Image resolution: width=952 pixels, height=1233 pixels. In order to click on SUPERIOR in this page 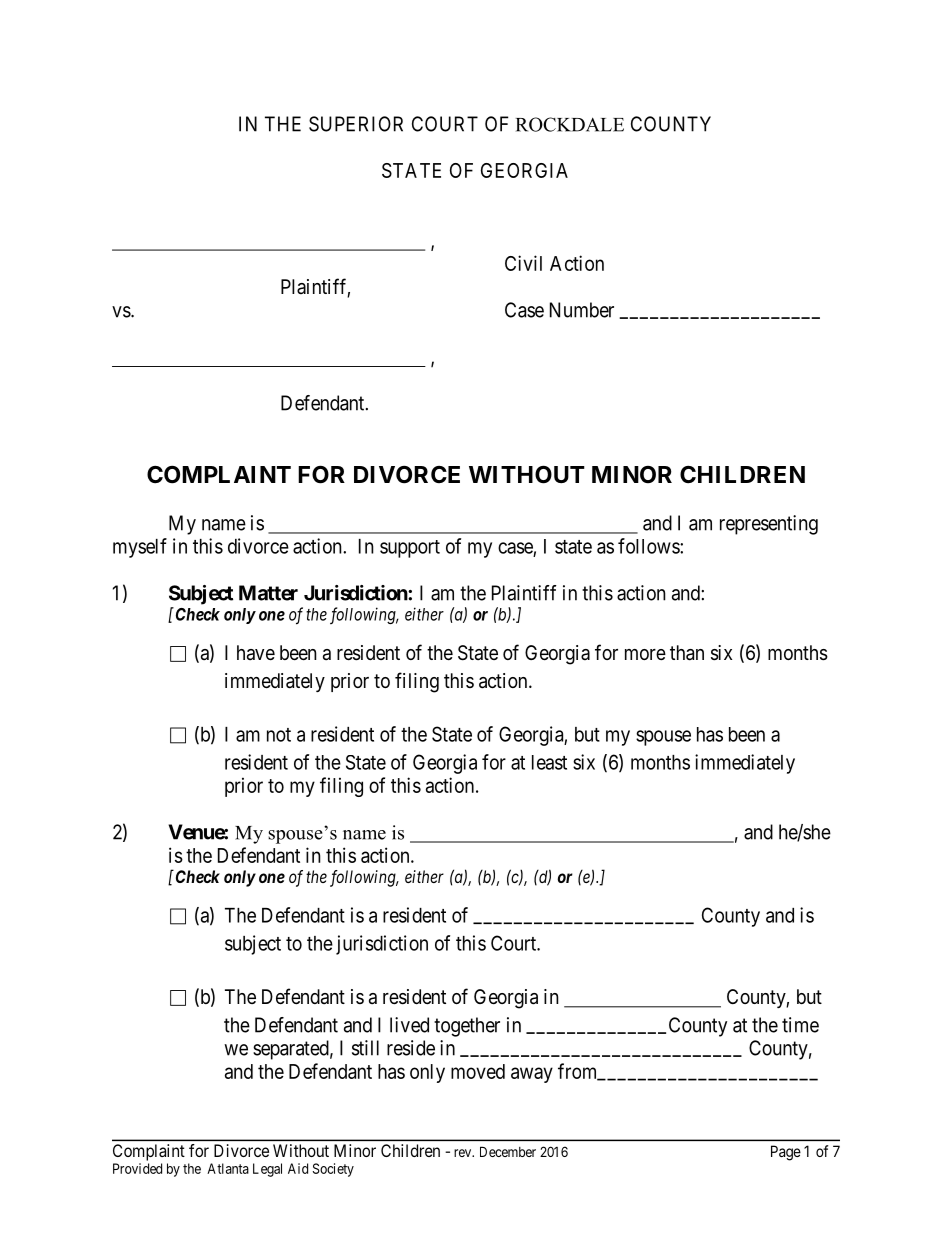, I will do `click(356, 124)`.
